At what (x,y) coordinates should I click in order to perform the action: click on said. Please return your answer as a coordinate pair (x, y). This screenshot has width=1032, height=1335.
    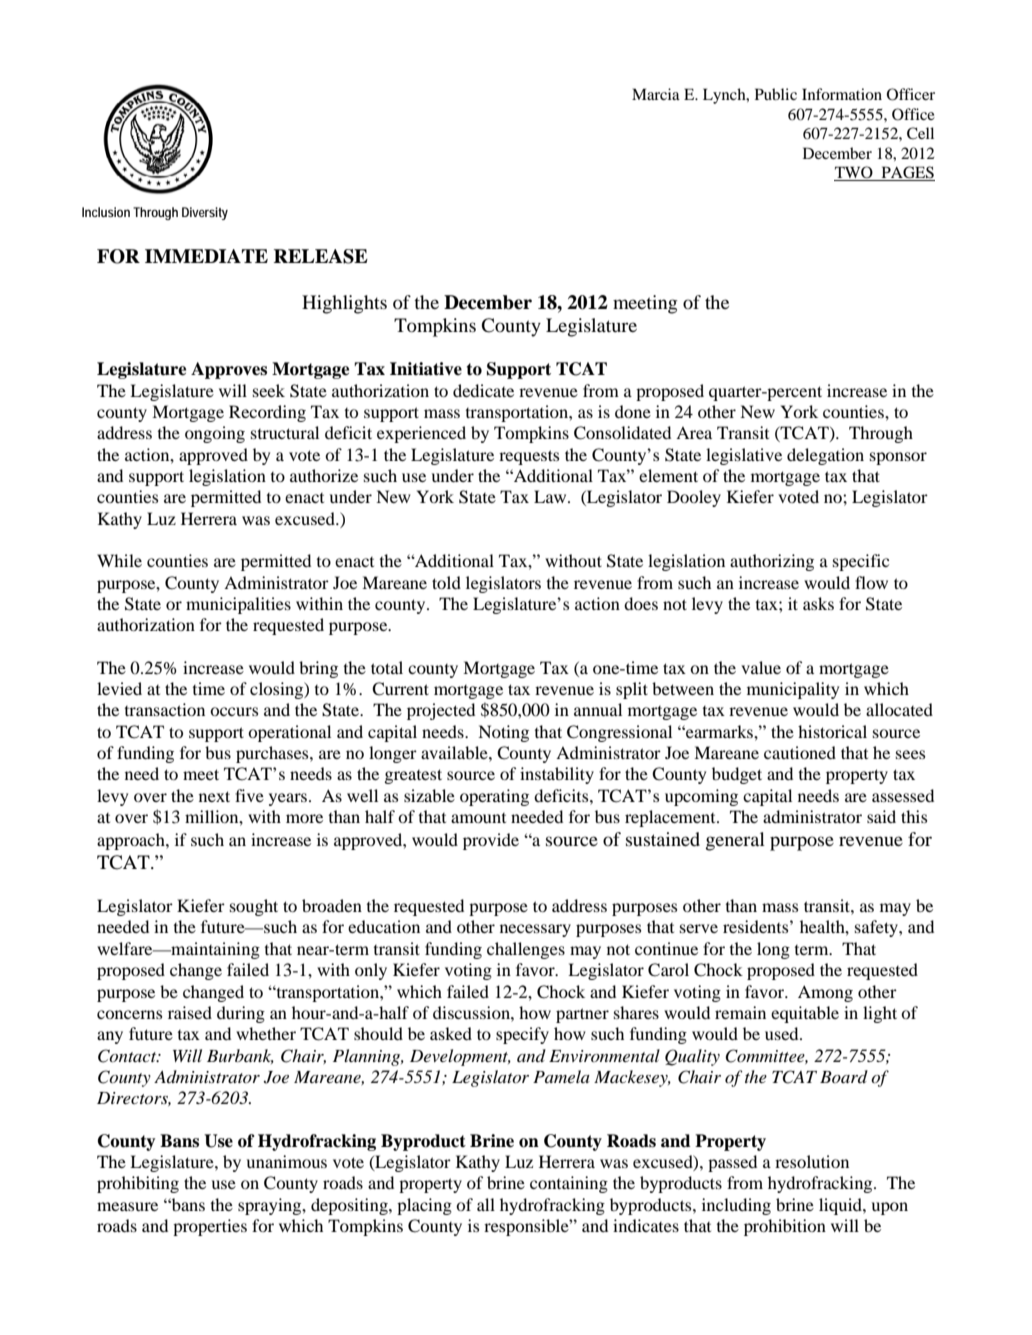
    Looking at the image, I should click on (881, 816).
